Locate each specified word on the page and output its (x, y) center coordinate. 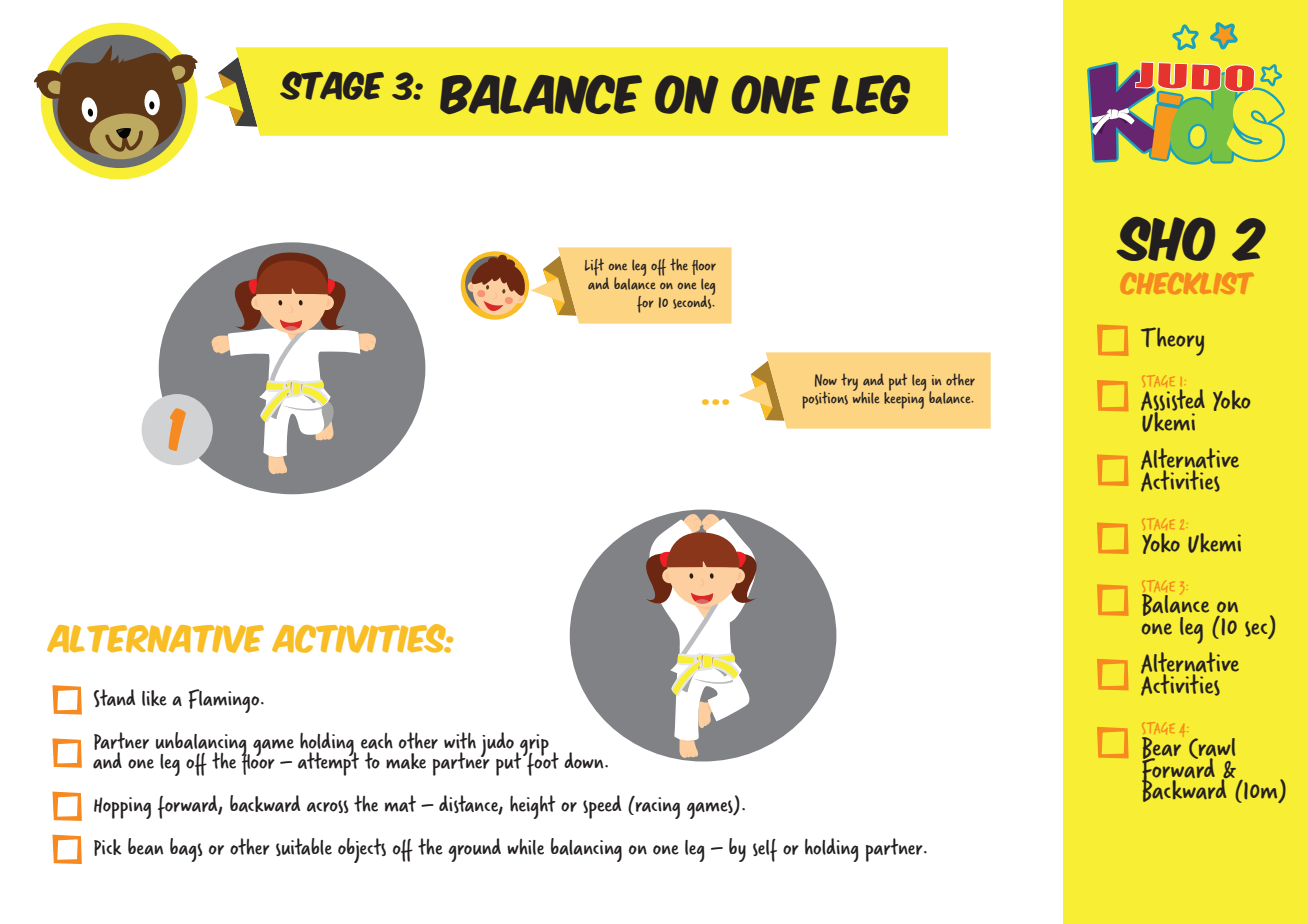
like (154, 698)
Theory (1172, 341)
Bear (1161, 749)
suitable (304, 847)
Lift (594, 267)
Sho (1165, 239)
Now (826, 380)
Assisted (1173, 401)
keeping (904, 399)
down (585, 760)
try (849, 382)
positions (825, 400)
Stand (114, 698)
